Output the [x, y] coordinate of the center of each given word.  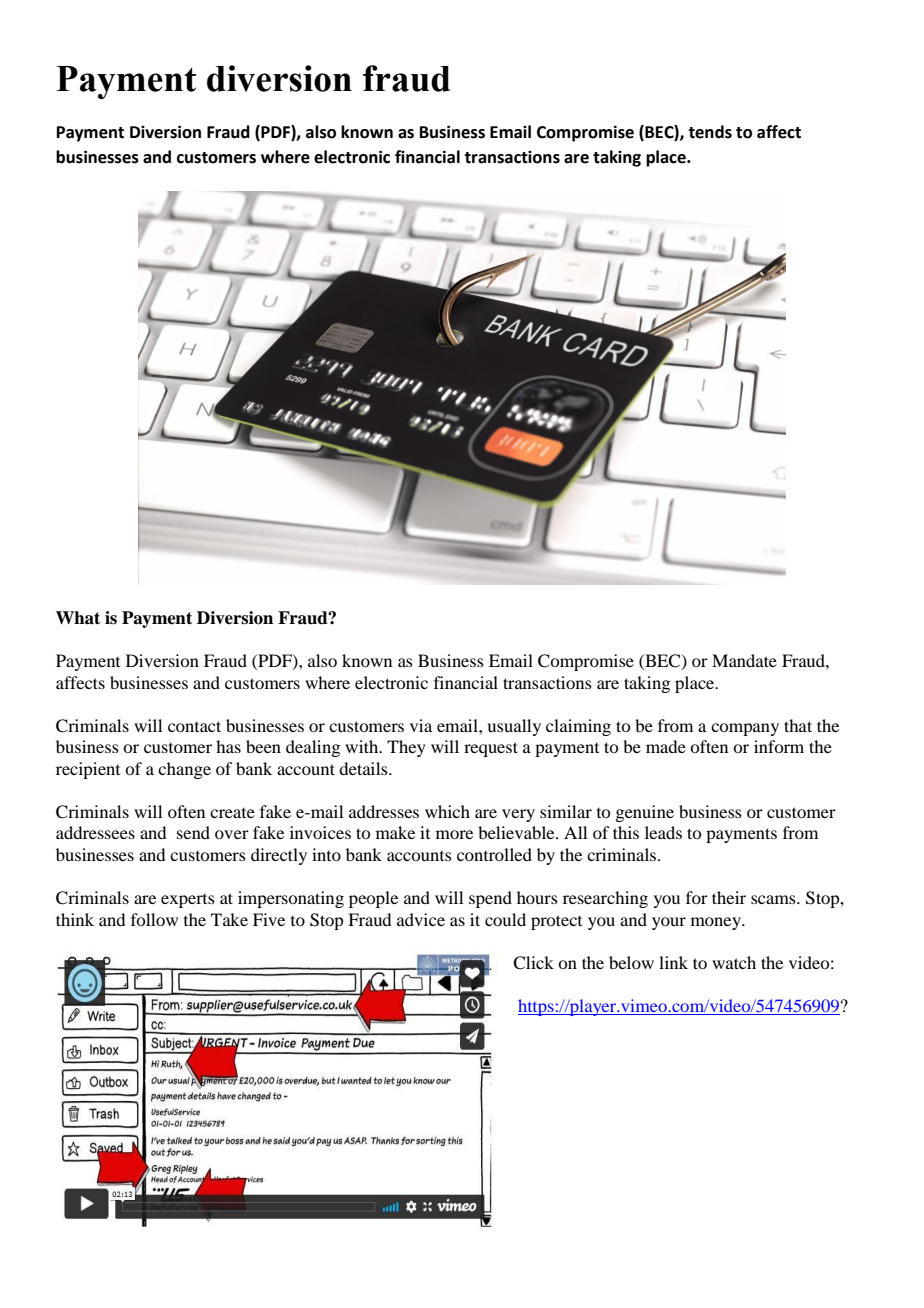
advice [421, 919]
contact [194, 726]
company [745, 729]
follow [154, 919]
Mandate [744, 660]
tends [710, 132]
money [717, 923]
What [78, 618]
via [421, 725]
